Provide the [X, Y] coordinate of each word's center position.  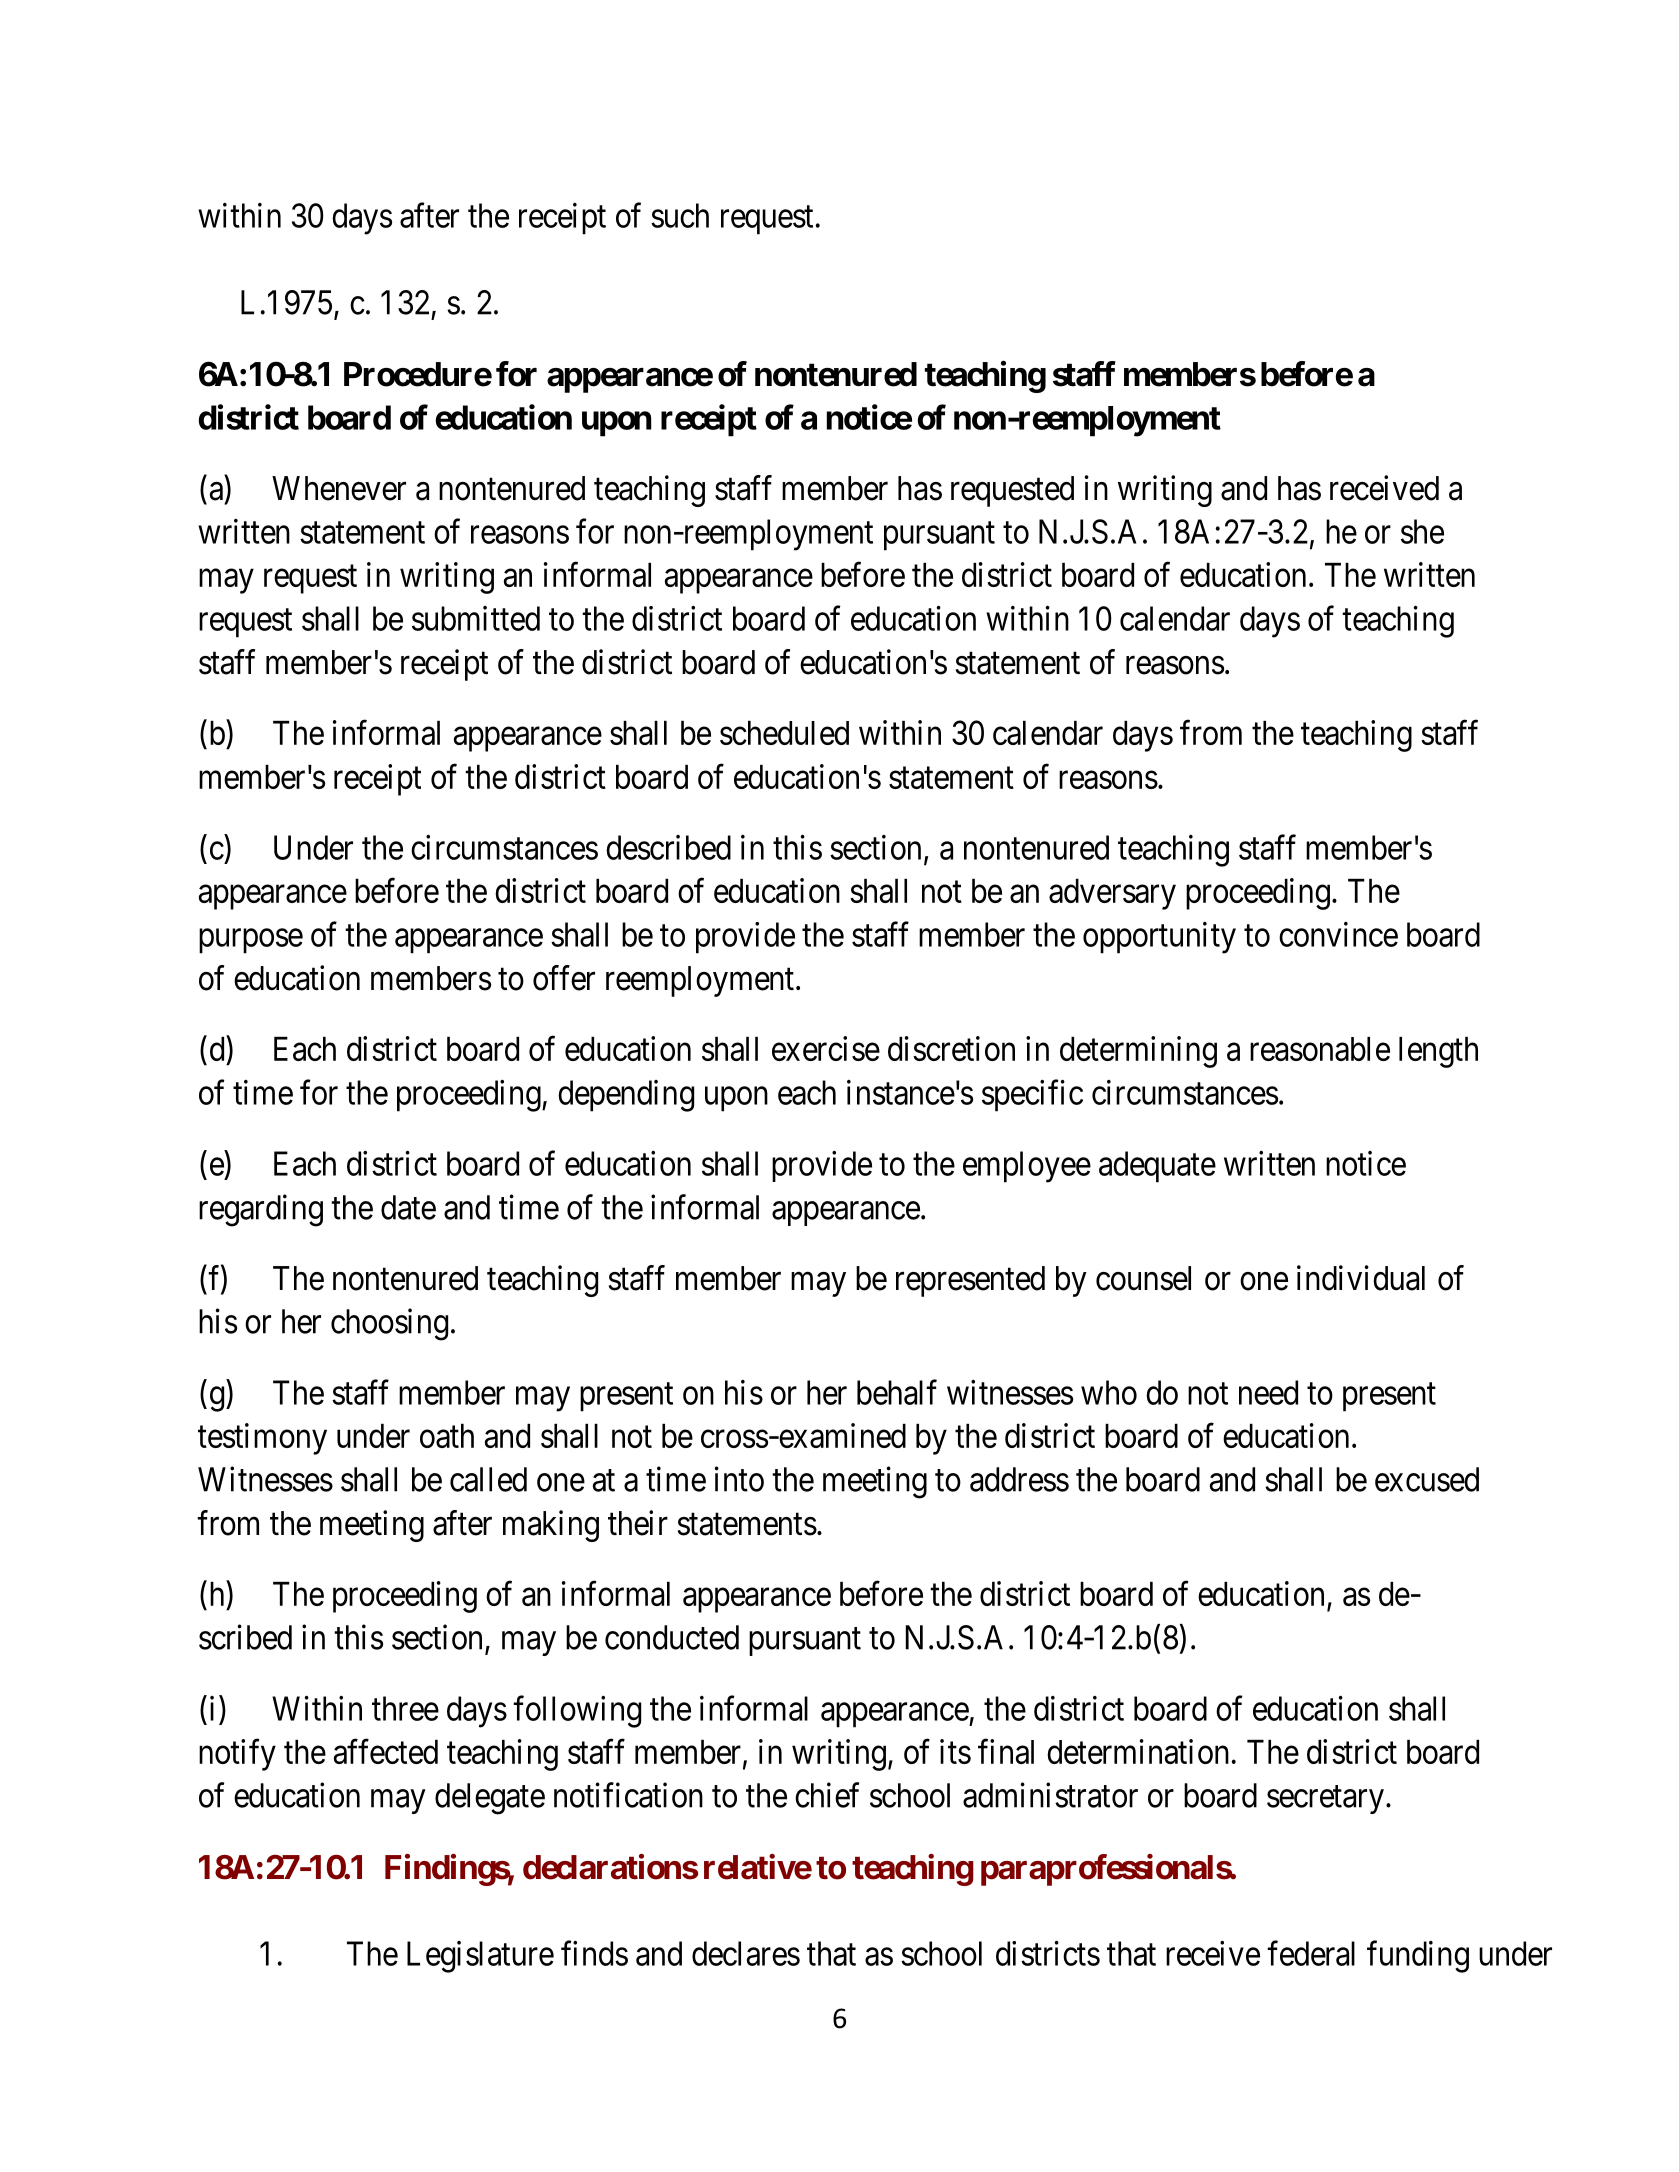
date [408, 1207]
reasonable [1320, 1049]
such [680, 215]
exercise [826, 1048]
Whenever [339, 488]
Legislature [480, 1957]
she [1422, 531]
